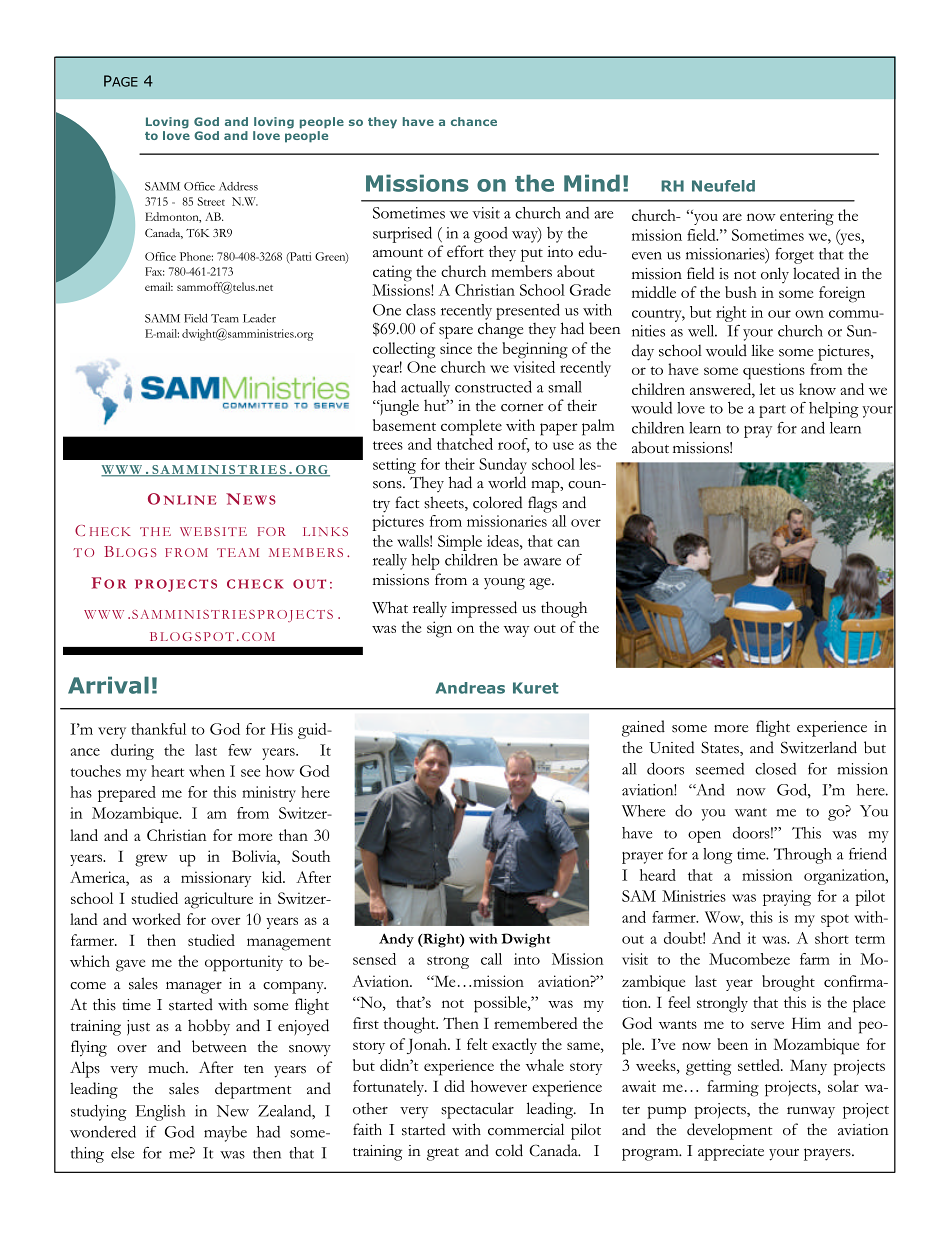 Image resolution: width=952 pixels, height=1233 pixels. Describe the element at coordinates (213, 531) in the document. I see `WEBSITE` at that location.
